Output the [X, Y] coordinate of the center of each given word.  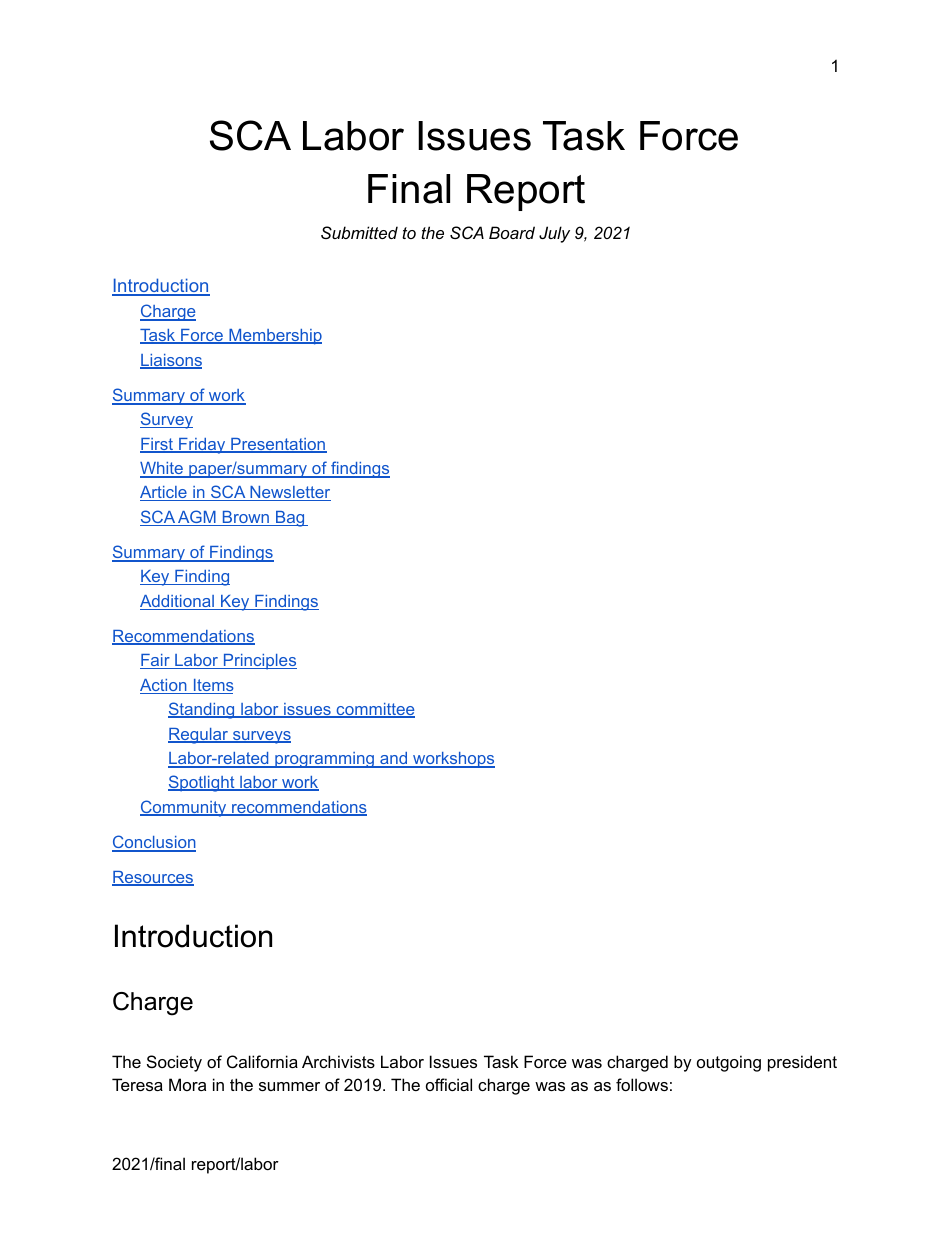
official [449, 1084]
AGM [197, 518]
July [554, 234]
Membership [274, 337]
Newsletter [289, 493]
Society [174, 1063]
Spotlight [202, 783]
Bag [290, 519]
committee [374, 710]
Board [512, 232]
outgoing [729, 1063]
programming [325, 760]
